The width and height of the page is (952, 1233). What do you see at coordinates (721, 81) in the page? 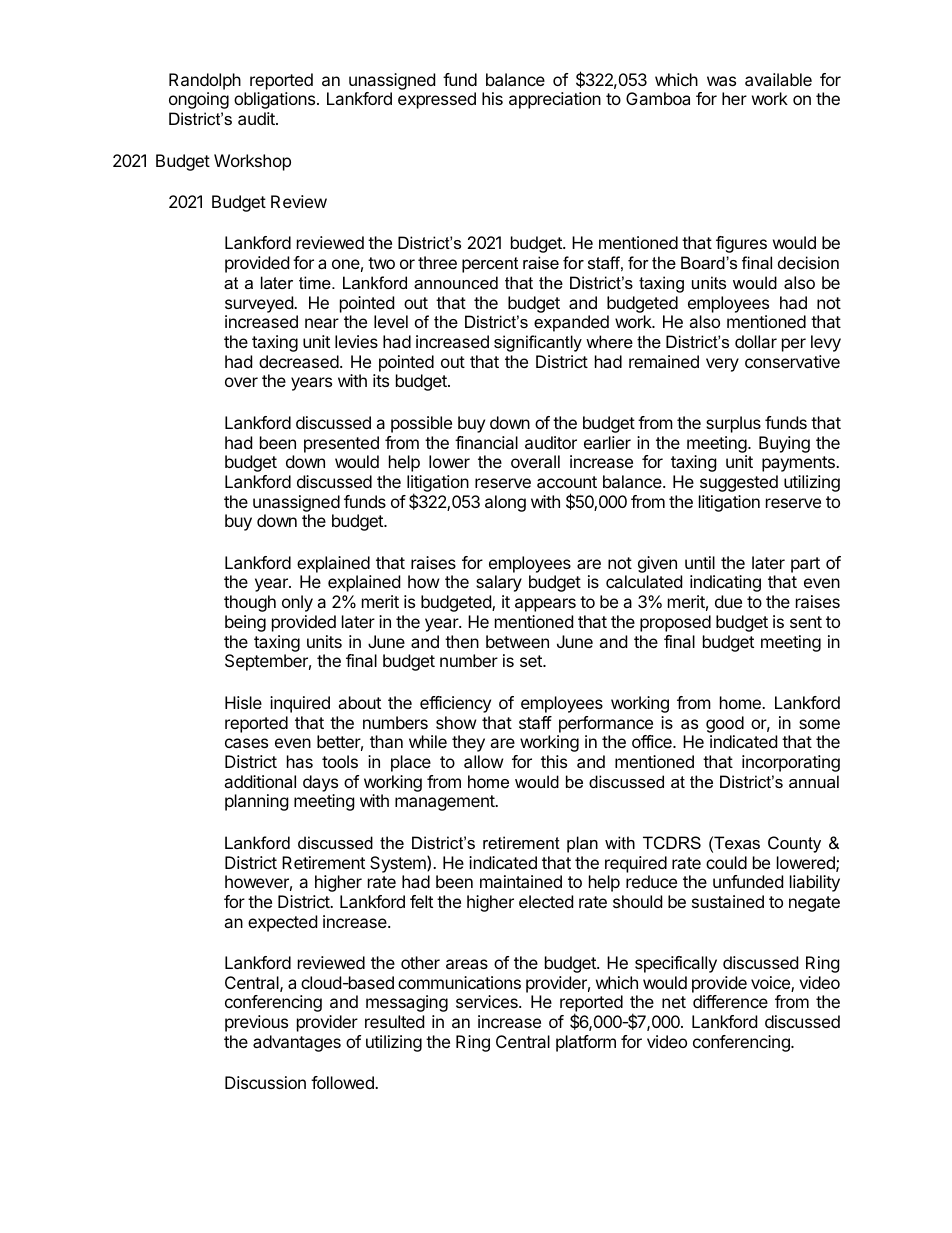
I see `was` at bounding box center [721, 81].
